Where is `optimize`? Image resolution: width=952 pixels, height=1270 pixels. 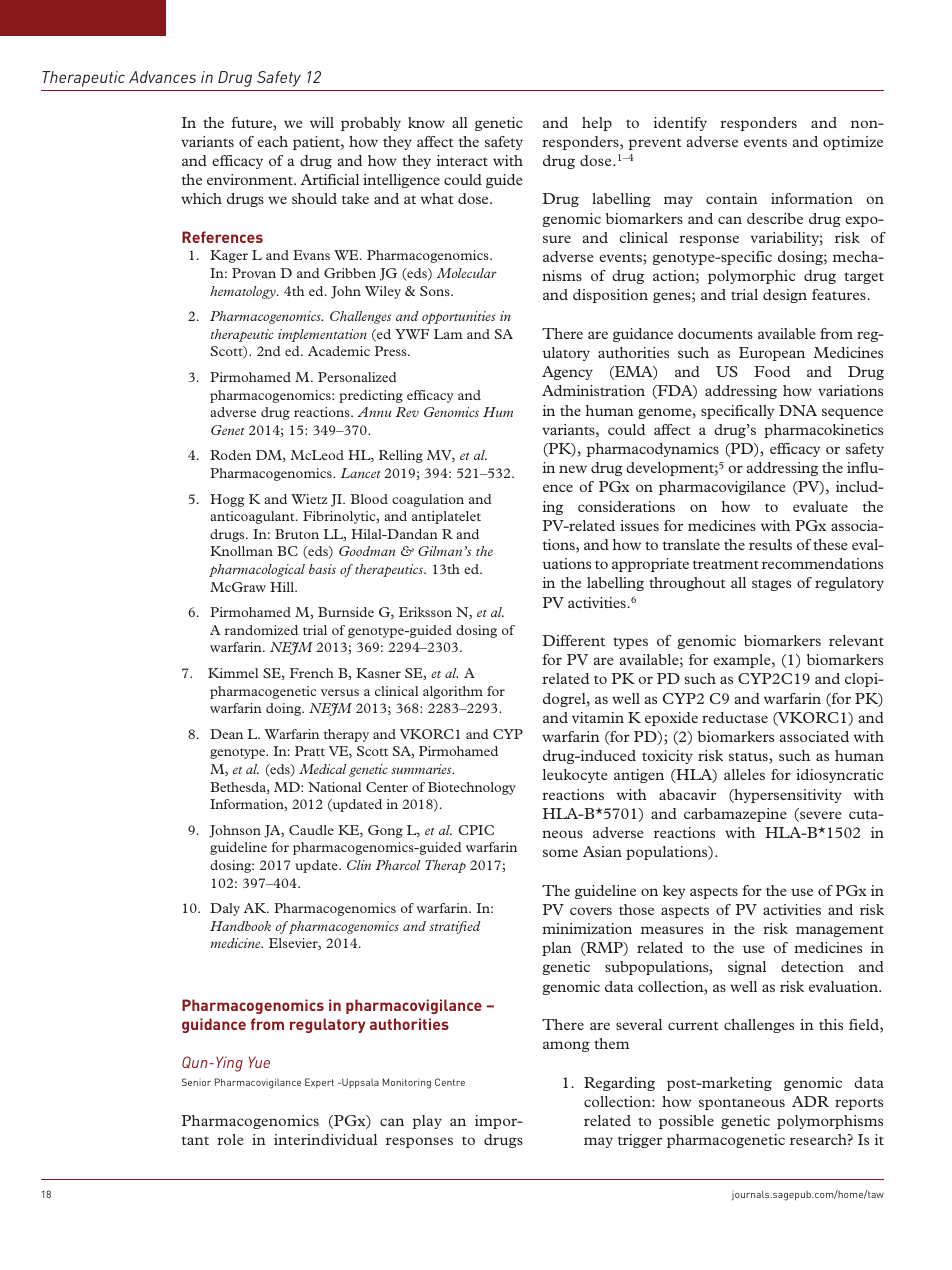
optimize is located at coordinates (853, 143).
